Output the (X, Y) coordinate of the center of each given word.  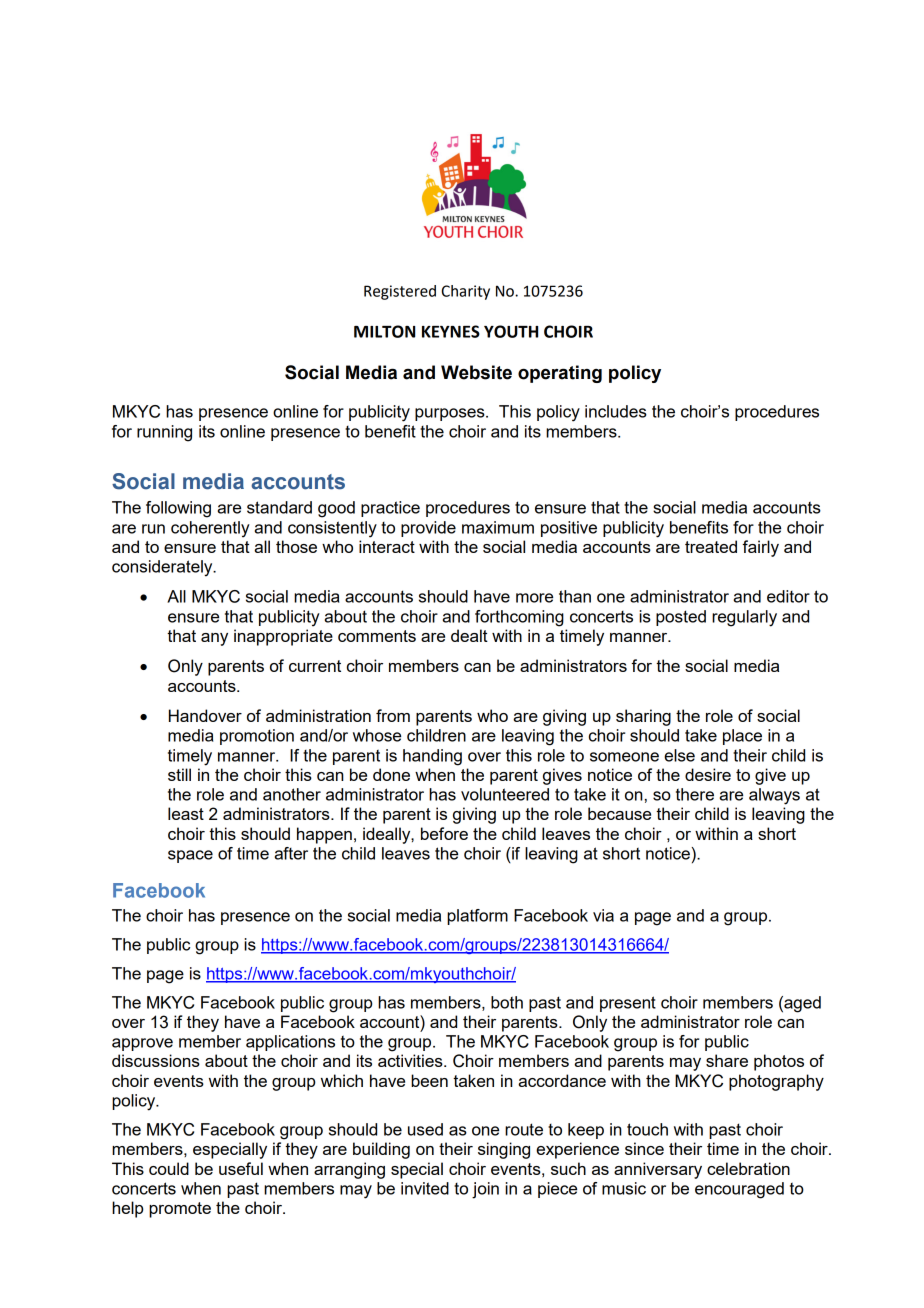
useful (241, 1168)
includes (616, 411)
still (179, 774)
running (164, 433)
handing (432, 757)
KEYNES (451, 331)
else (679, 755)
